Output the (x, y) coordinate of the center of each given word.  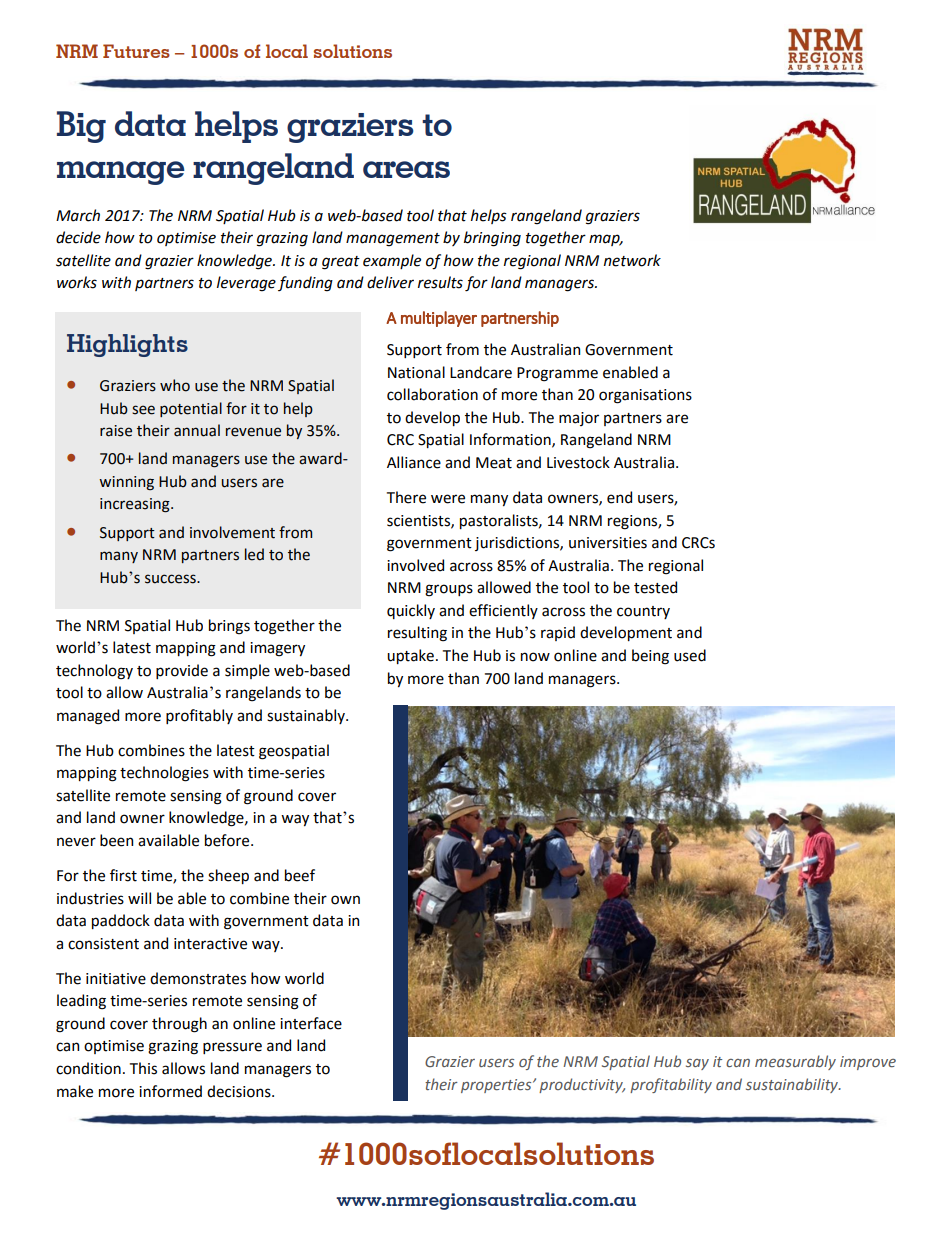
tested (655, 587)
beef (300, 875)
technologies (164, 774)
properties (497, 1086)
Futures (136, 51)
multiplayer (439, 319)
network (632, 260)
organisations (645, 396)
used (690, 655)
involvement (232, 532)
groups (449, 590)
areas (406, 169)
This (143, 1068)
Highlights (127, 345)
